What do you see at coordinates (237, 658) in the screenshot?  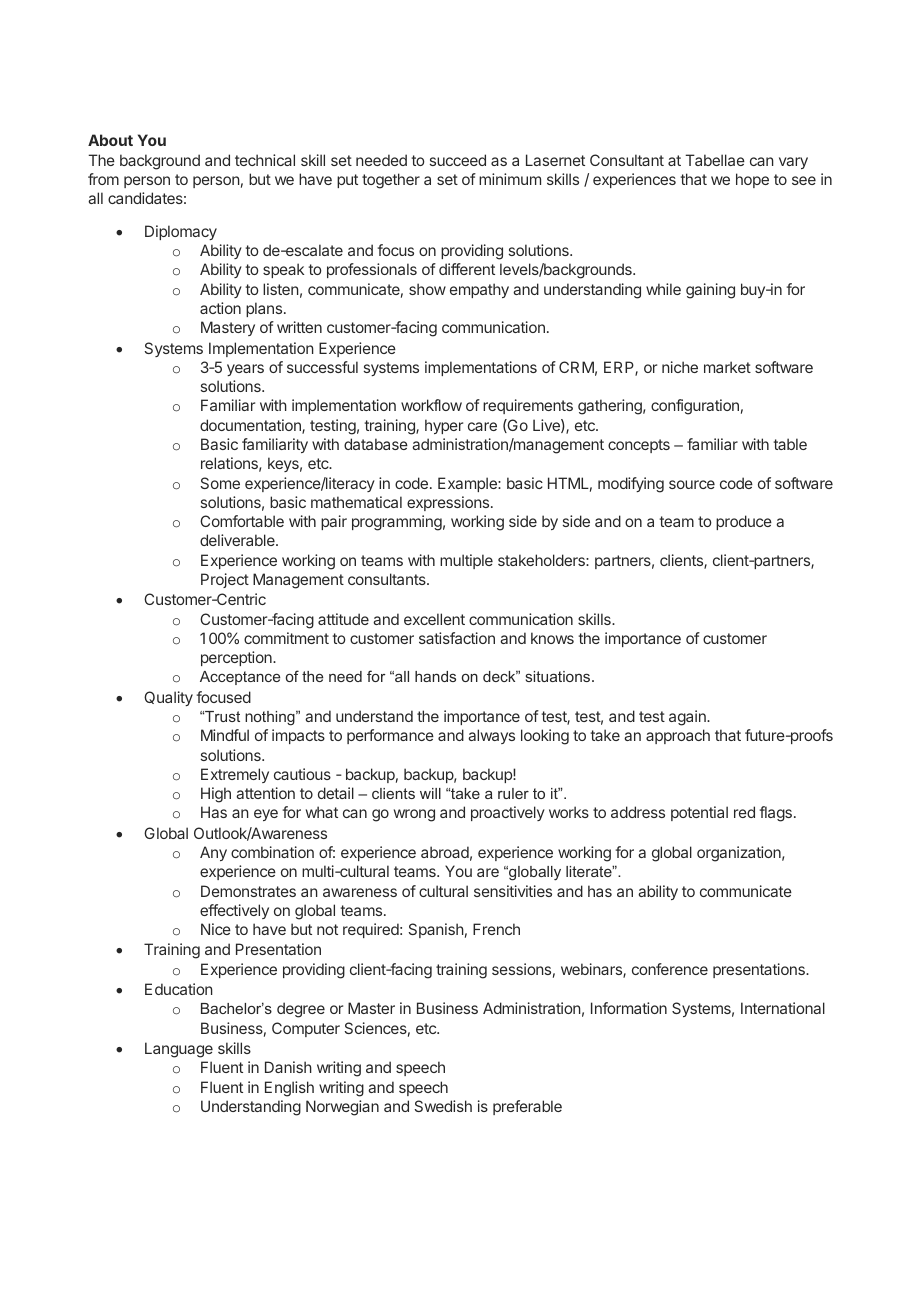 I see `perception` at bounding box center [237, 658].
